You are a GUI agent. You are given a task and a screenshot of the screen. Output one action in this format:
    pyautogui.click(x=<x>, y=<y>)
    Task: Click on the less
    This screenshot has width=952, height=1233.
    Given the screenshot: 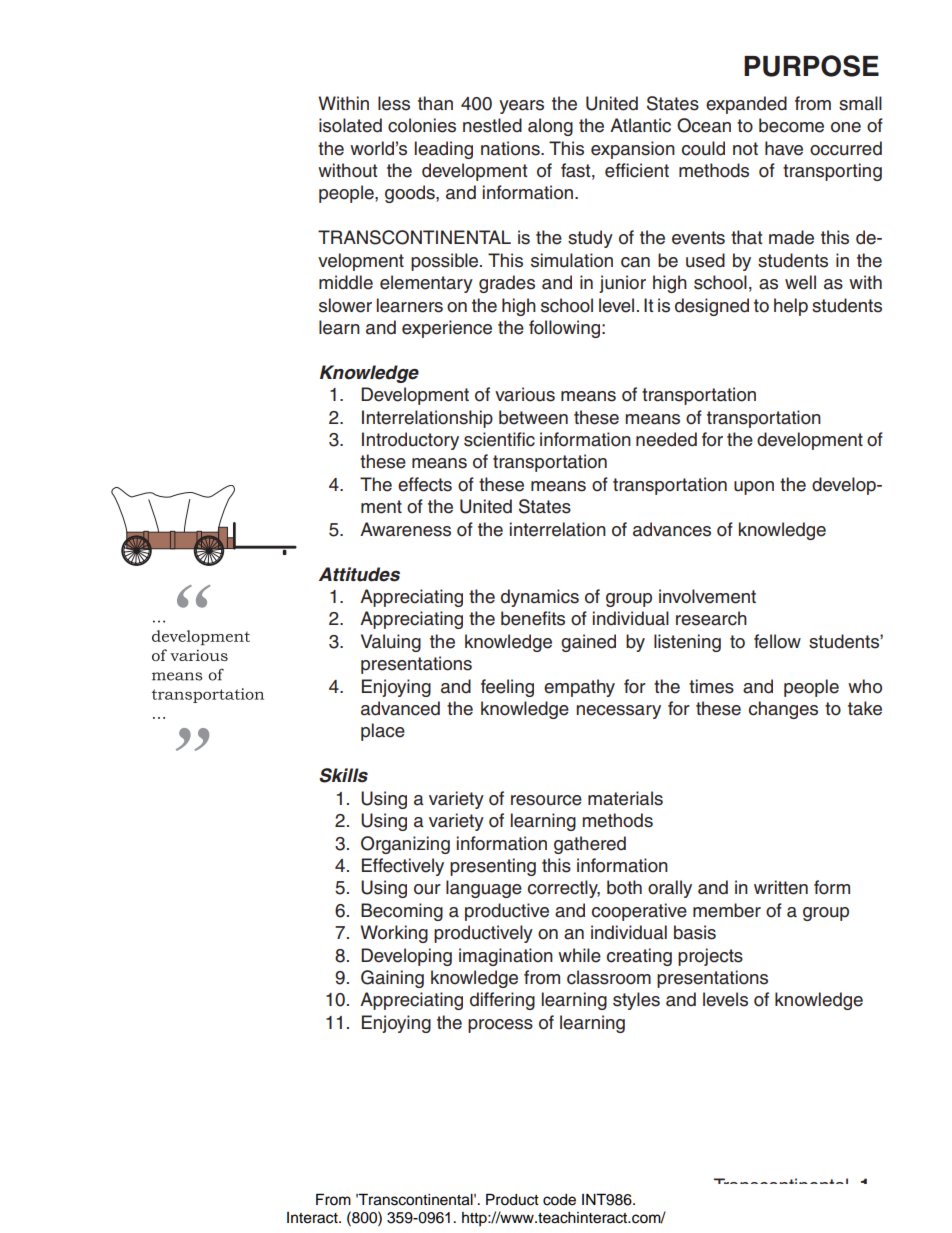 What is the action you would take?
    pyautogui.click(x=394, y=103)
